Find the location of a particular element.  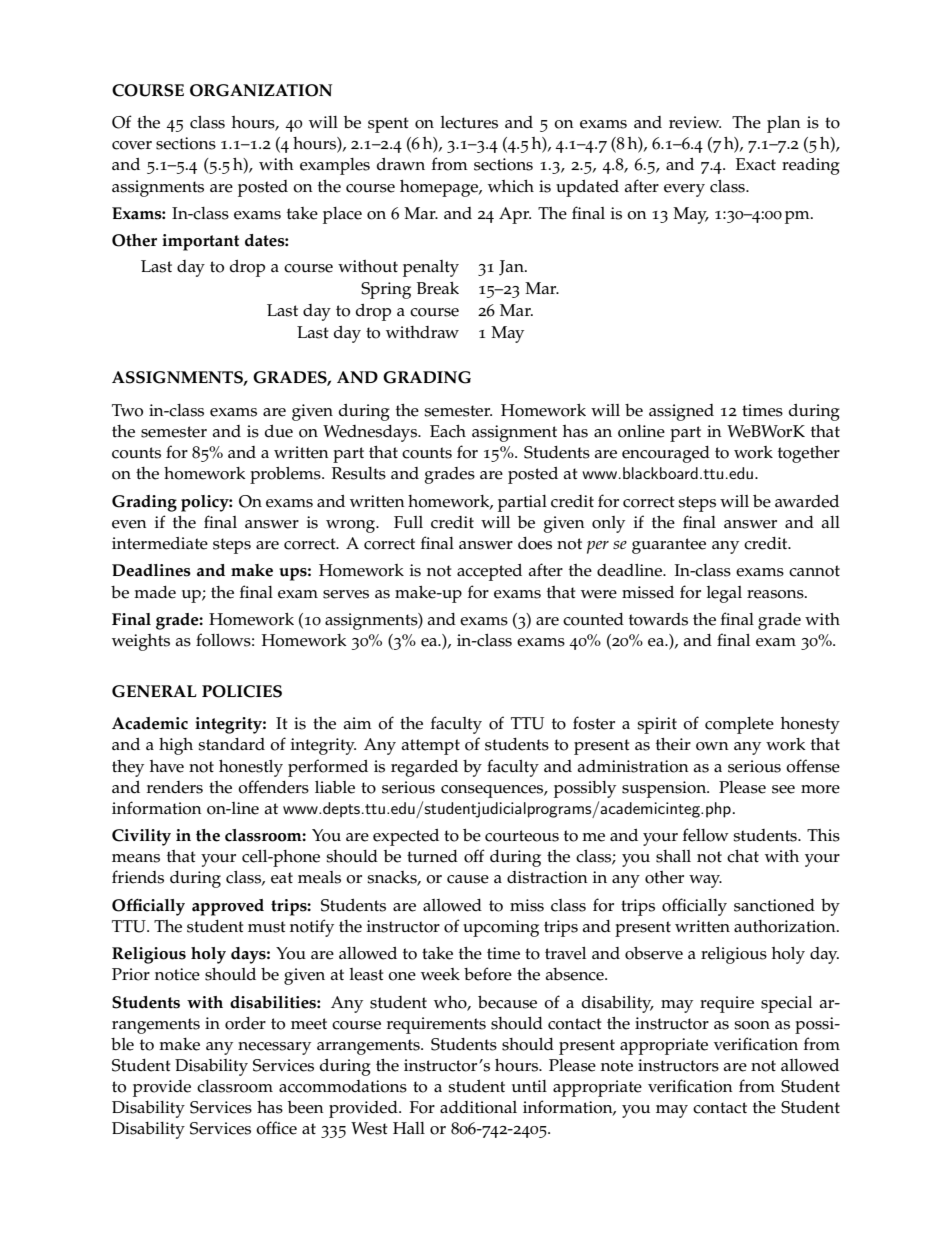

plan is located at coordinates (784, 124).
